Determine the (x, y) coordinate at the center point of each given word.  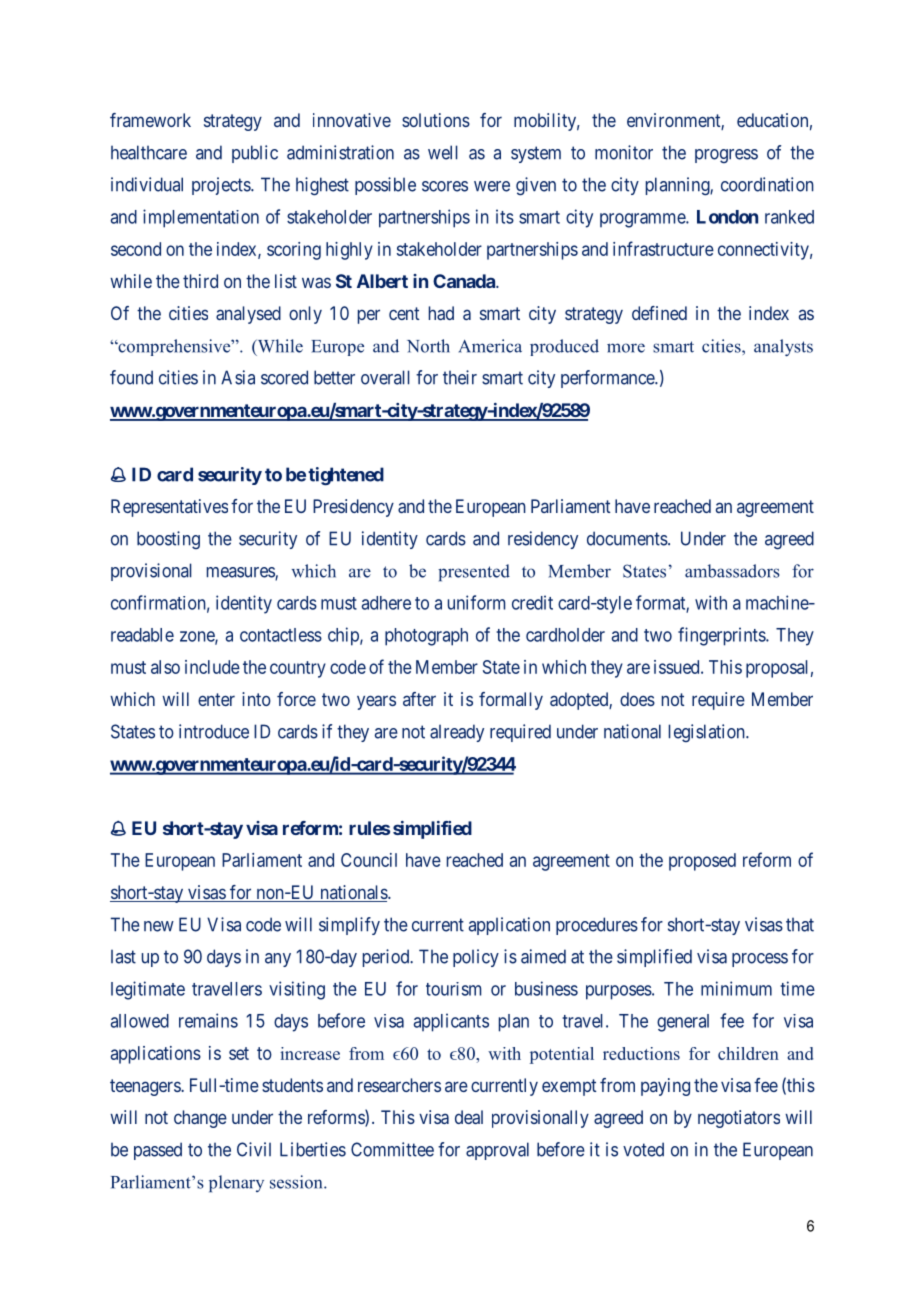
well (443, 152)
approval (497, 1151)
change (200, 1119)
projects (222, 186)
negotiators (739, 1119)
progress (726, 156)
